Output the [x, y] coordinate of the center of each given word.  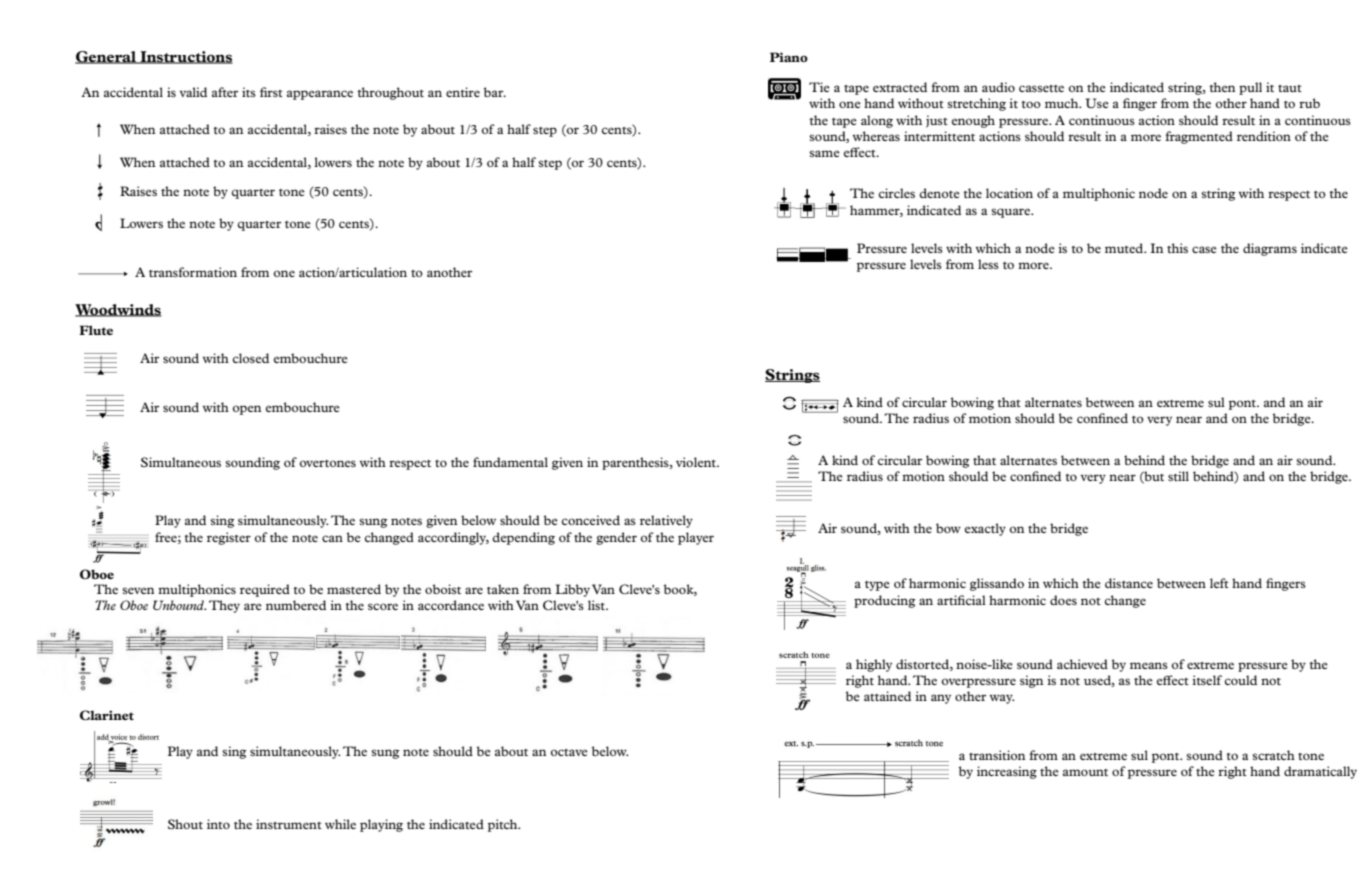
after [225, 92]
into [218, 824]
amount [1085, 772]
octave [569, 752]
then [1222, 87]
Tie [819, 87]
